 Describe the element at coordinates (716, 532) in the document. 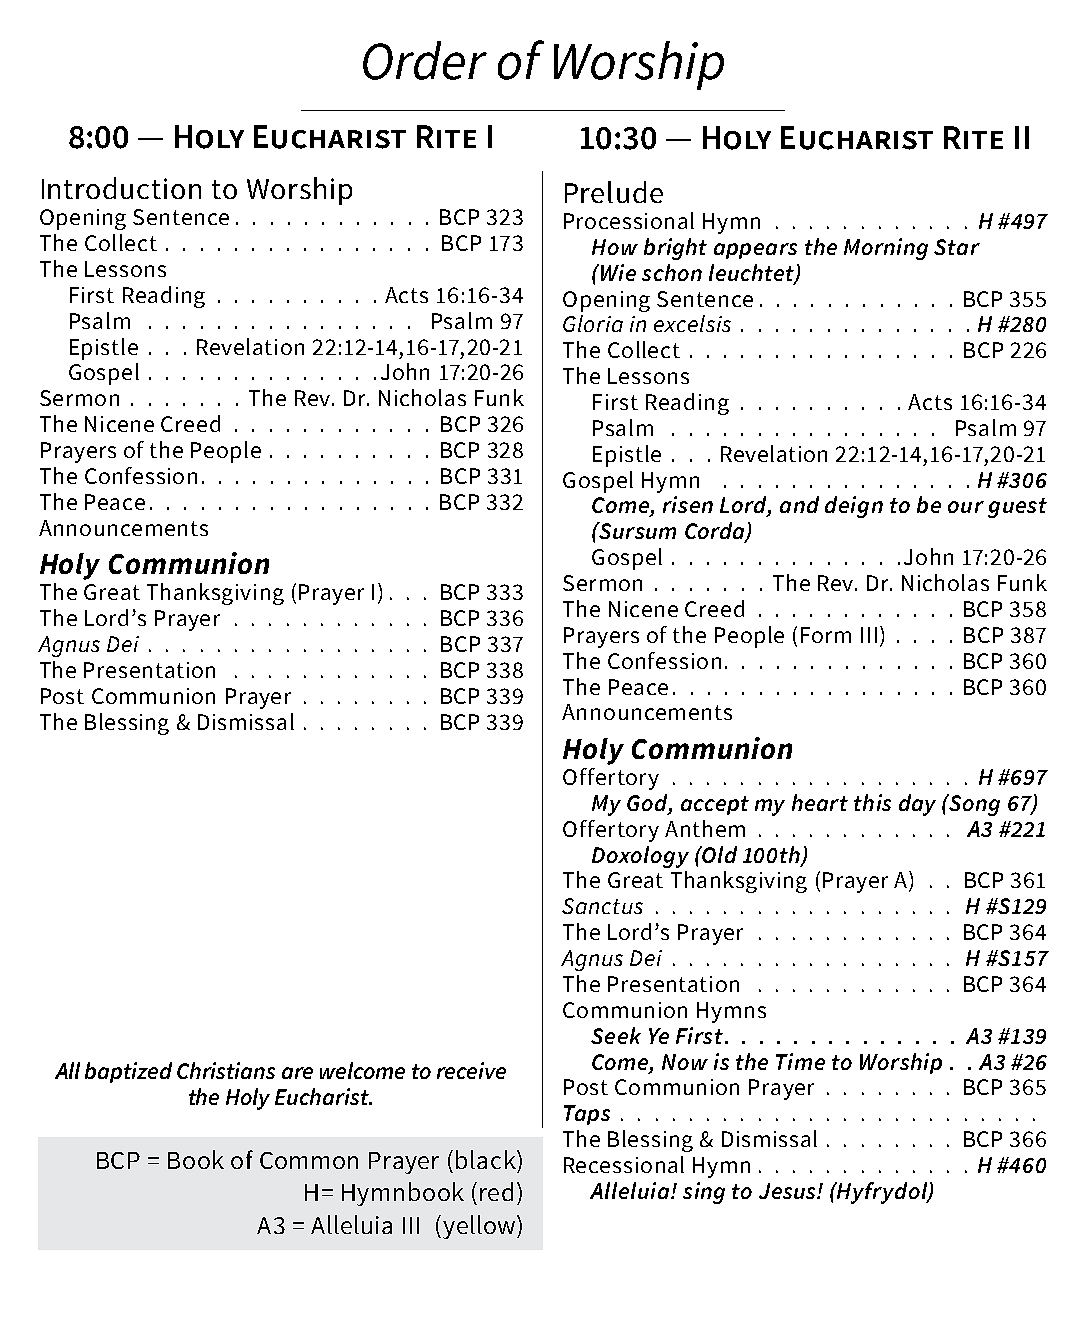

I see `Corda` at that location.
